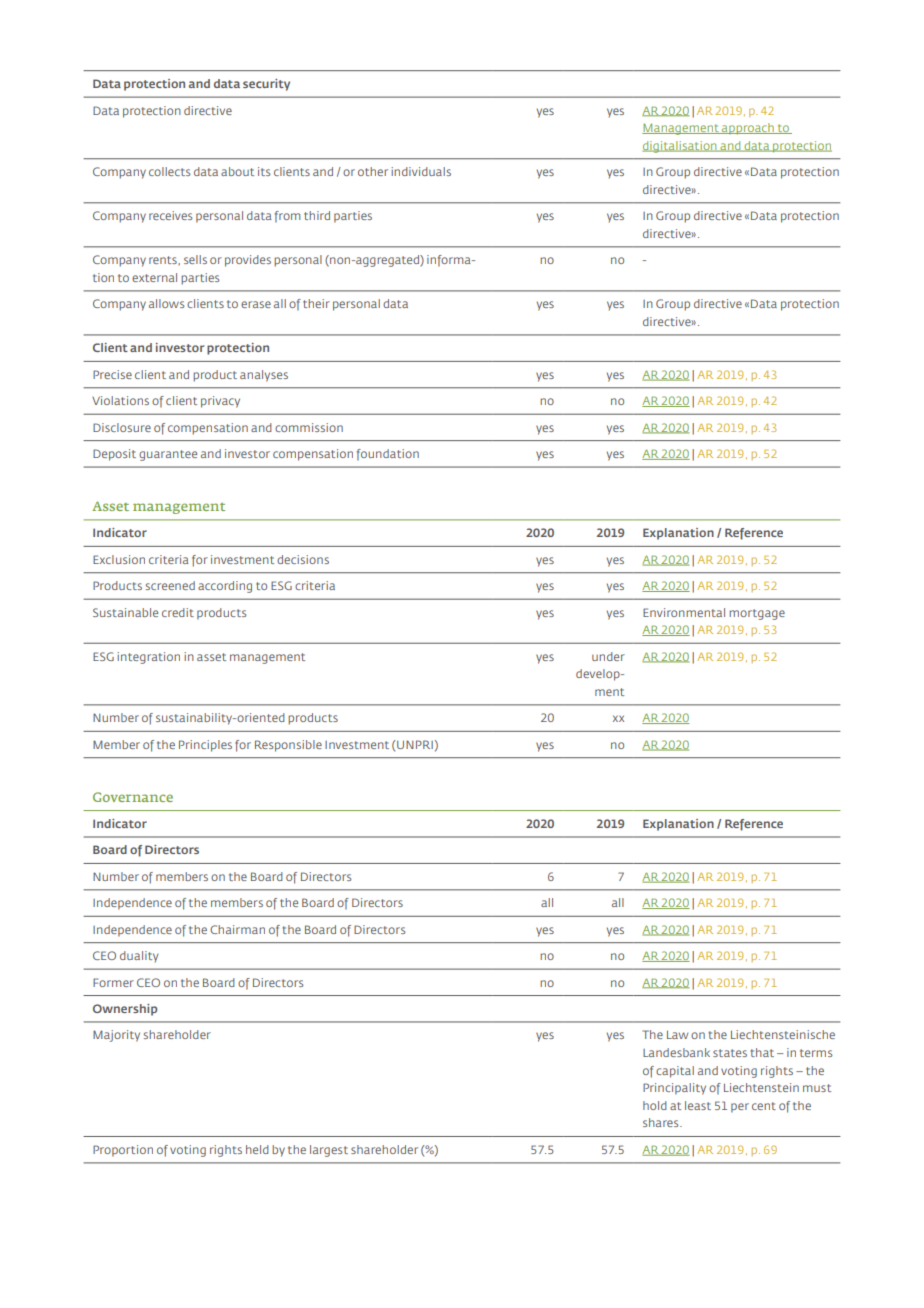  Describe the element at coordinates (205, 746) in the screenshot. I see `Principles` at that location.
